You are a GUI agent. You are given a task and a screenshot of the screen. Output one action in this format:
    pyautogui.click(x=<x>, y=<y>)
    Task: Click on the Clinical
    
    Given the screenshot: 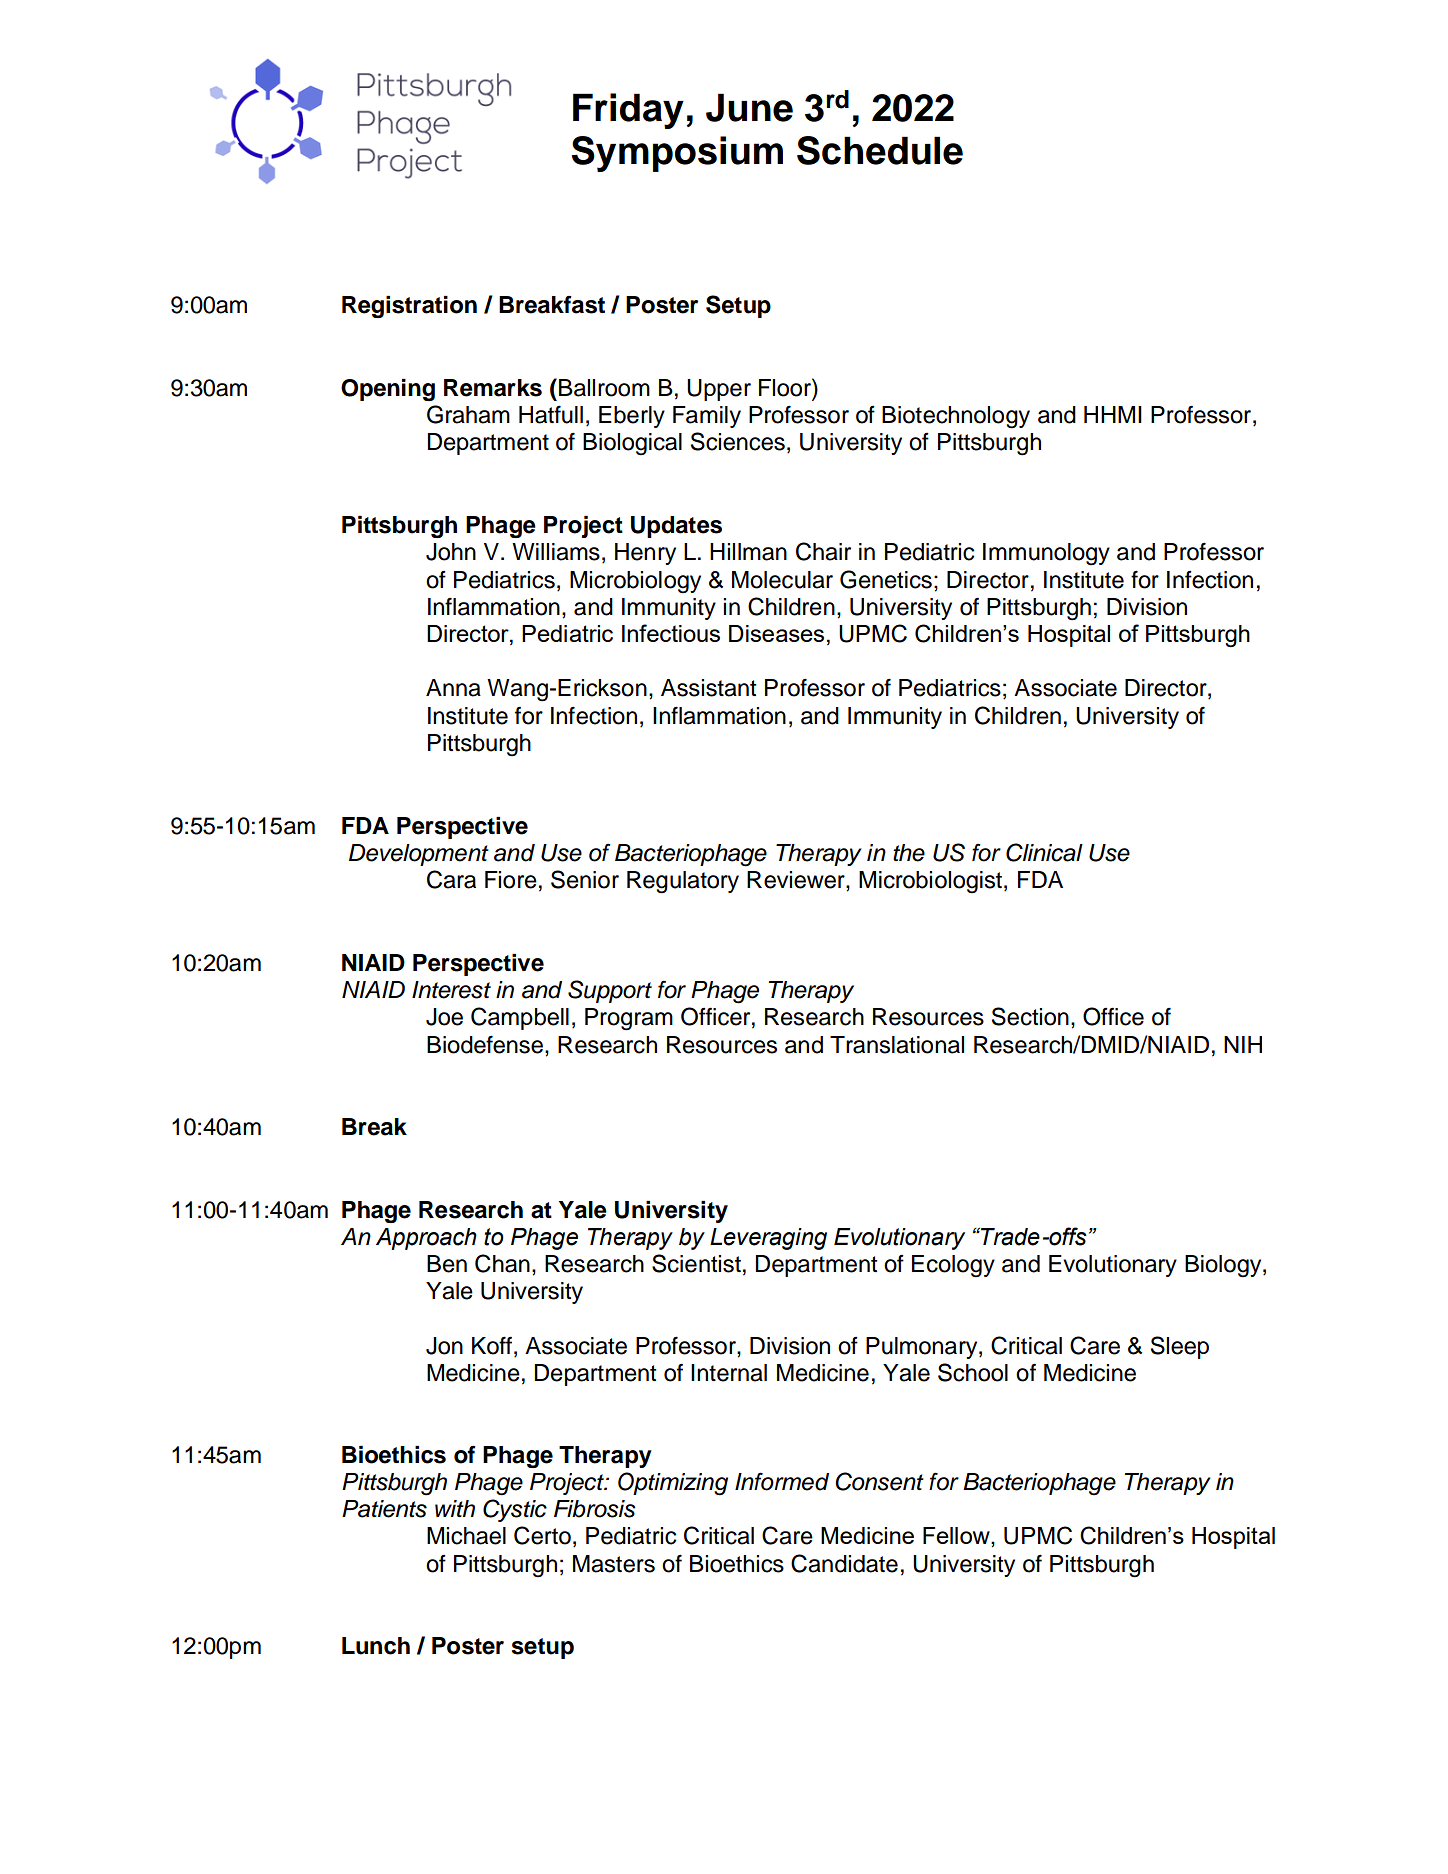 What is the action you would take?
    pyautogui.click(x=1044, y=852)
